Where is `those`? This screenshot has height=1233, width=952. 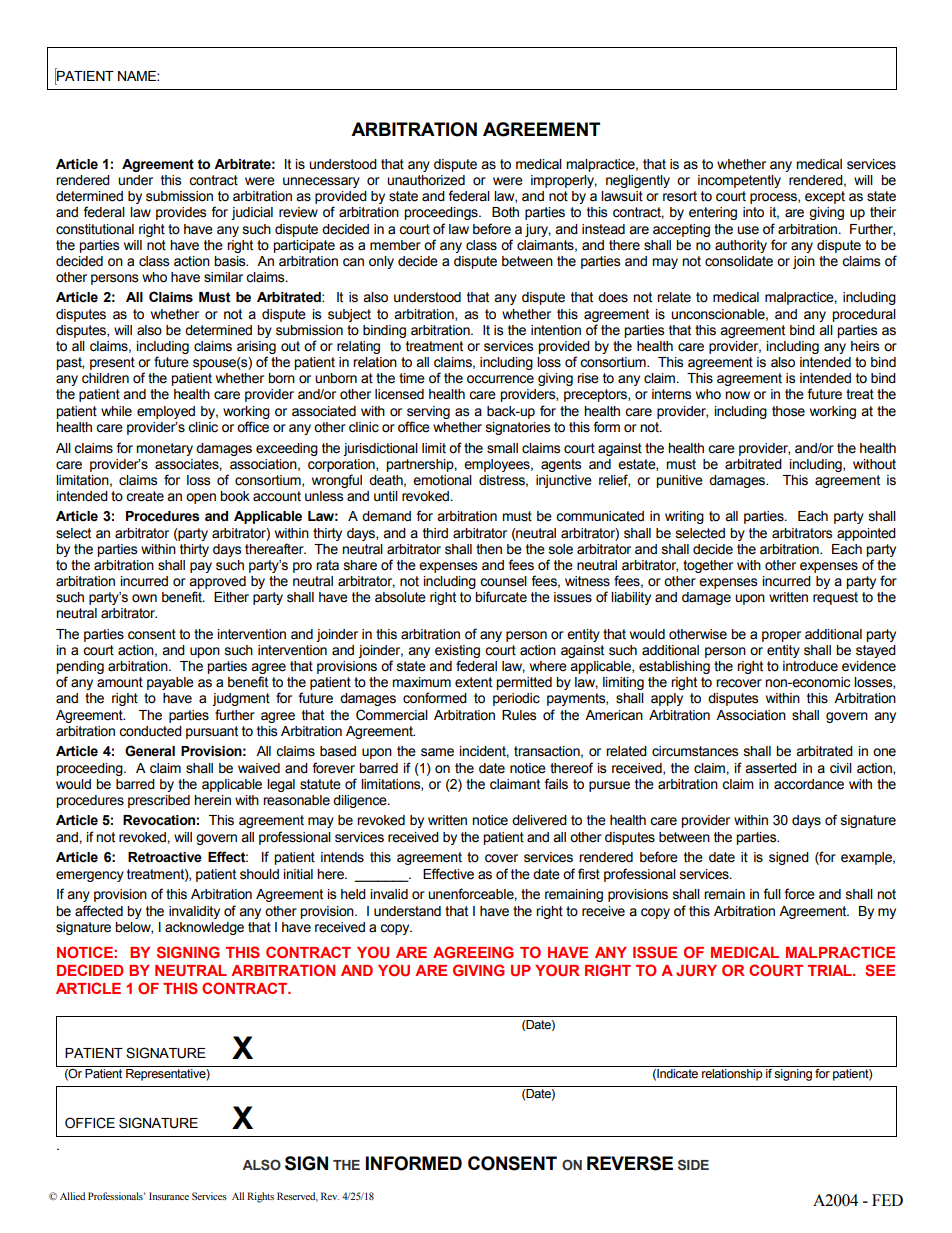 those is located at coordinates (788, 411).
